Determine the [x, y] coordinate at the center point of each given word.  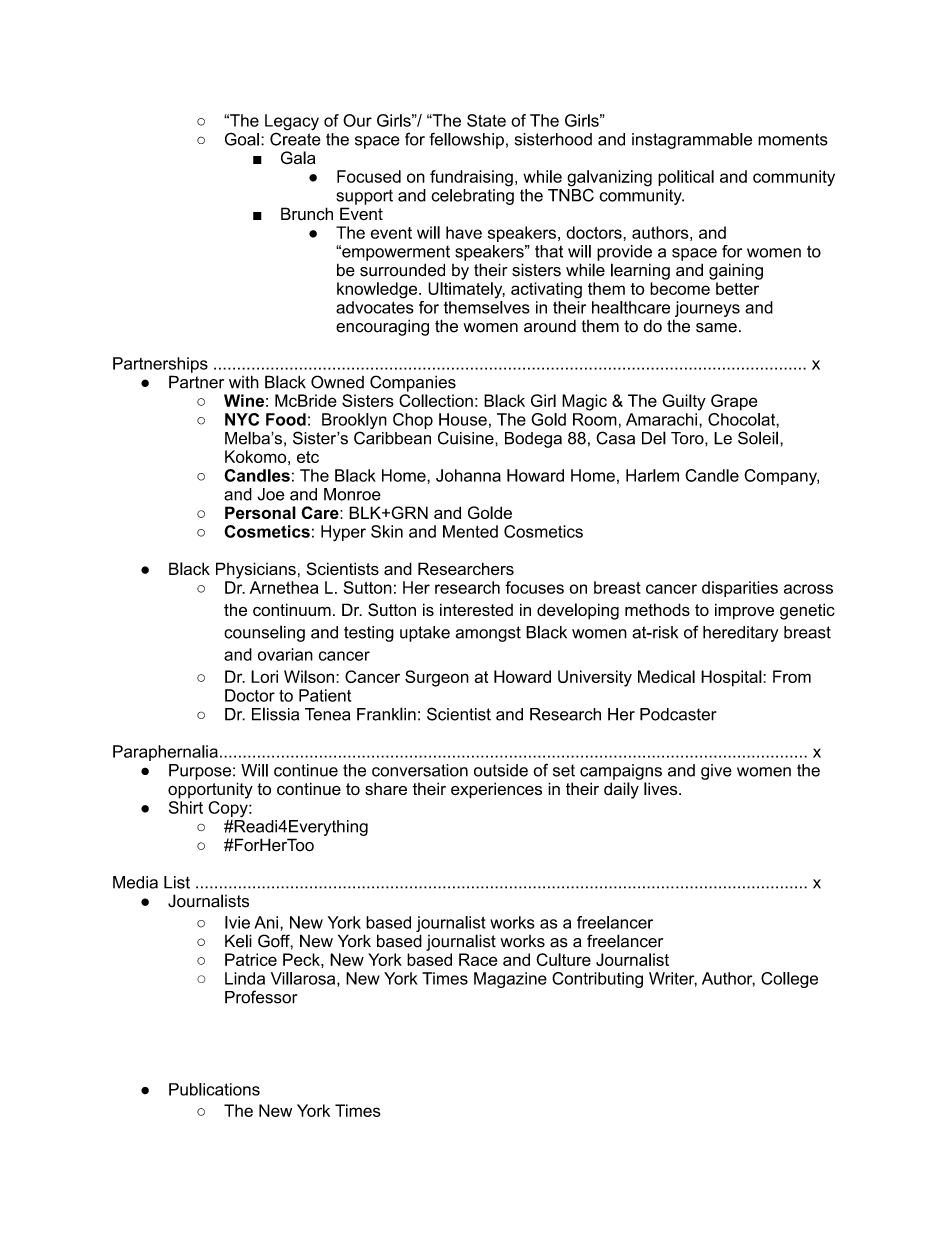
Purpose [200, 772]
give [716, 772]
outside [501, 770]
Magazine [510, 980]
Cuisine [467, 438]
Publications [214, 1089]
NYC [242, 419]
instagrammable [692, 141]
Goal [242, 139]
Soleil [758, 438]
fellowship [466, 140]
